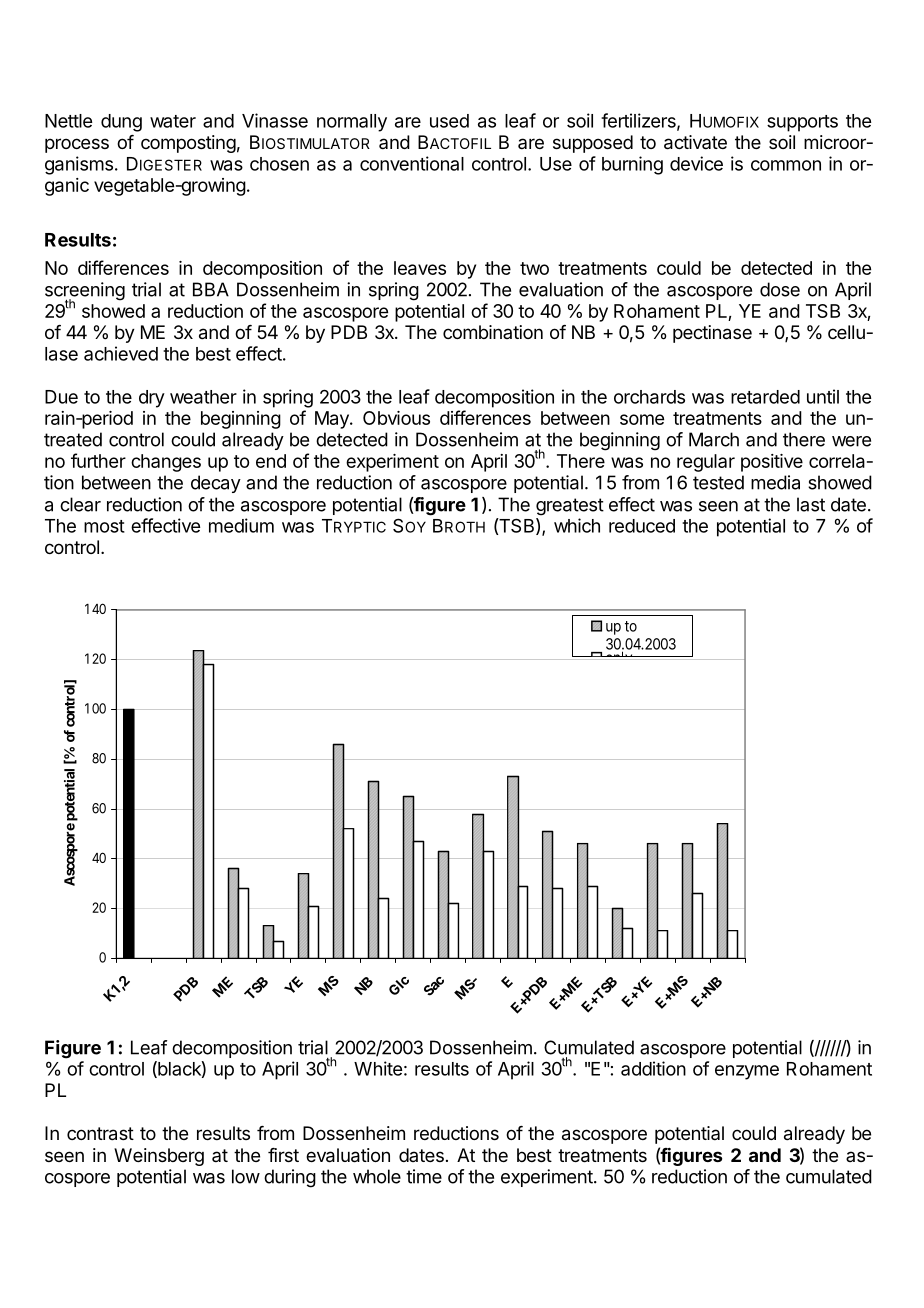 The image size is (924, 1308). Describe the element at coordinates (104, 526) in the page. I see `most` at that location.
